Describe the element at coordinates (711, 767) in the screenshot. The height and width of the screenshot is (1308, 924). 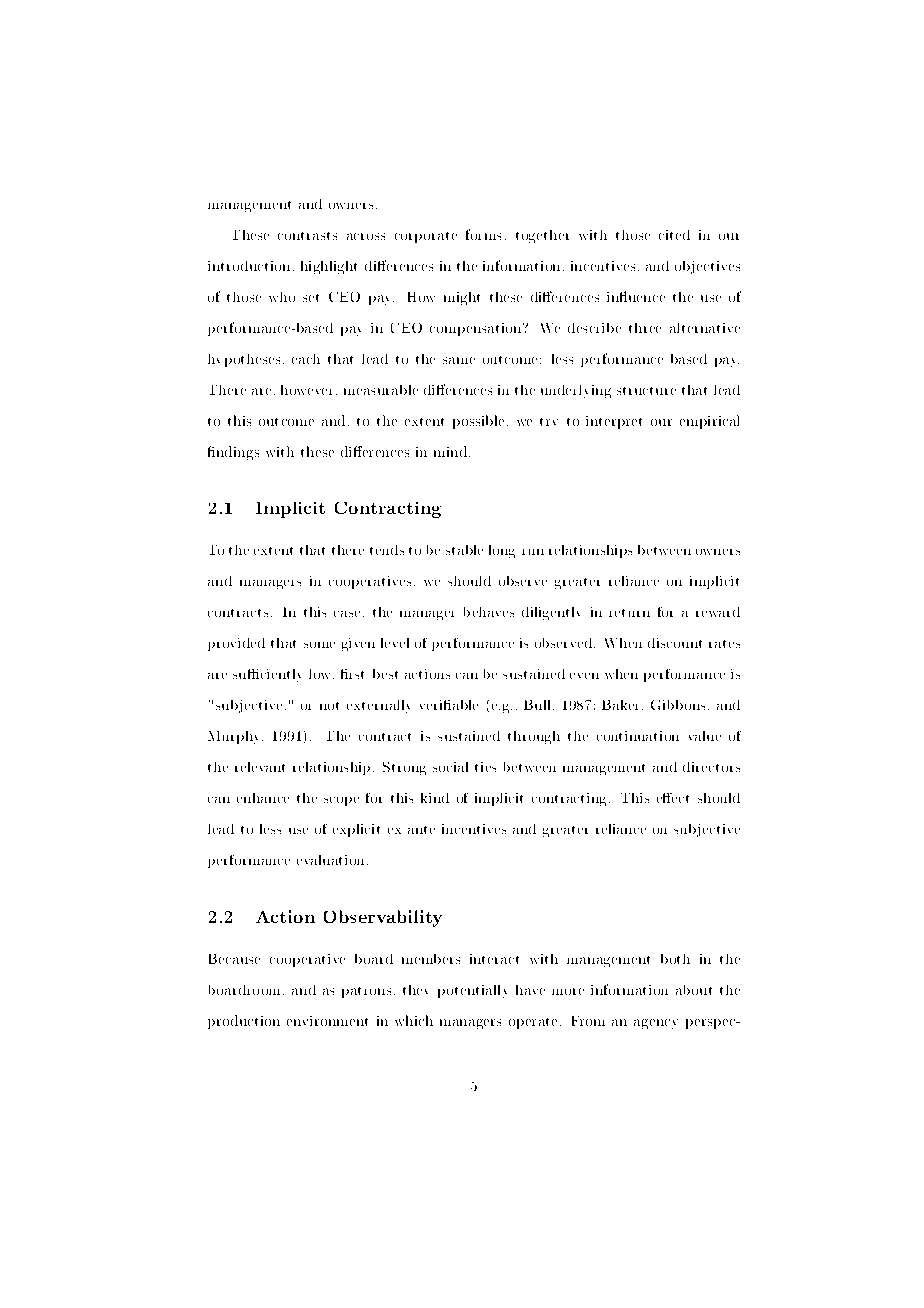
I see `directors` at that location.
